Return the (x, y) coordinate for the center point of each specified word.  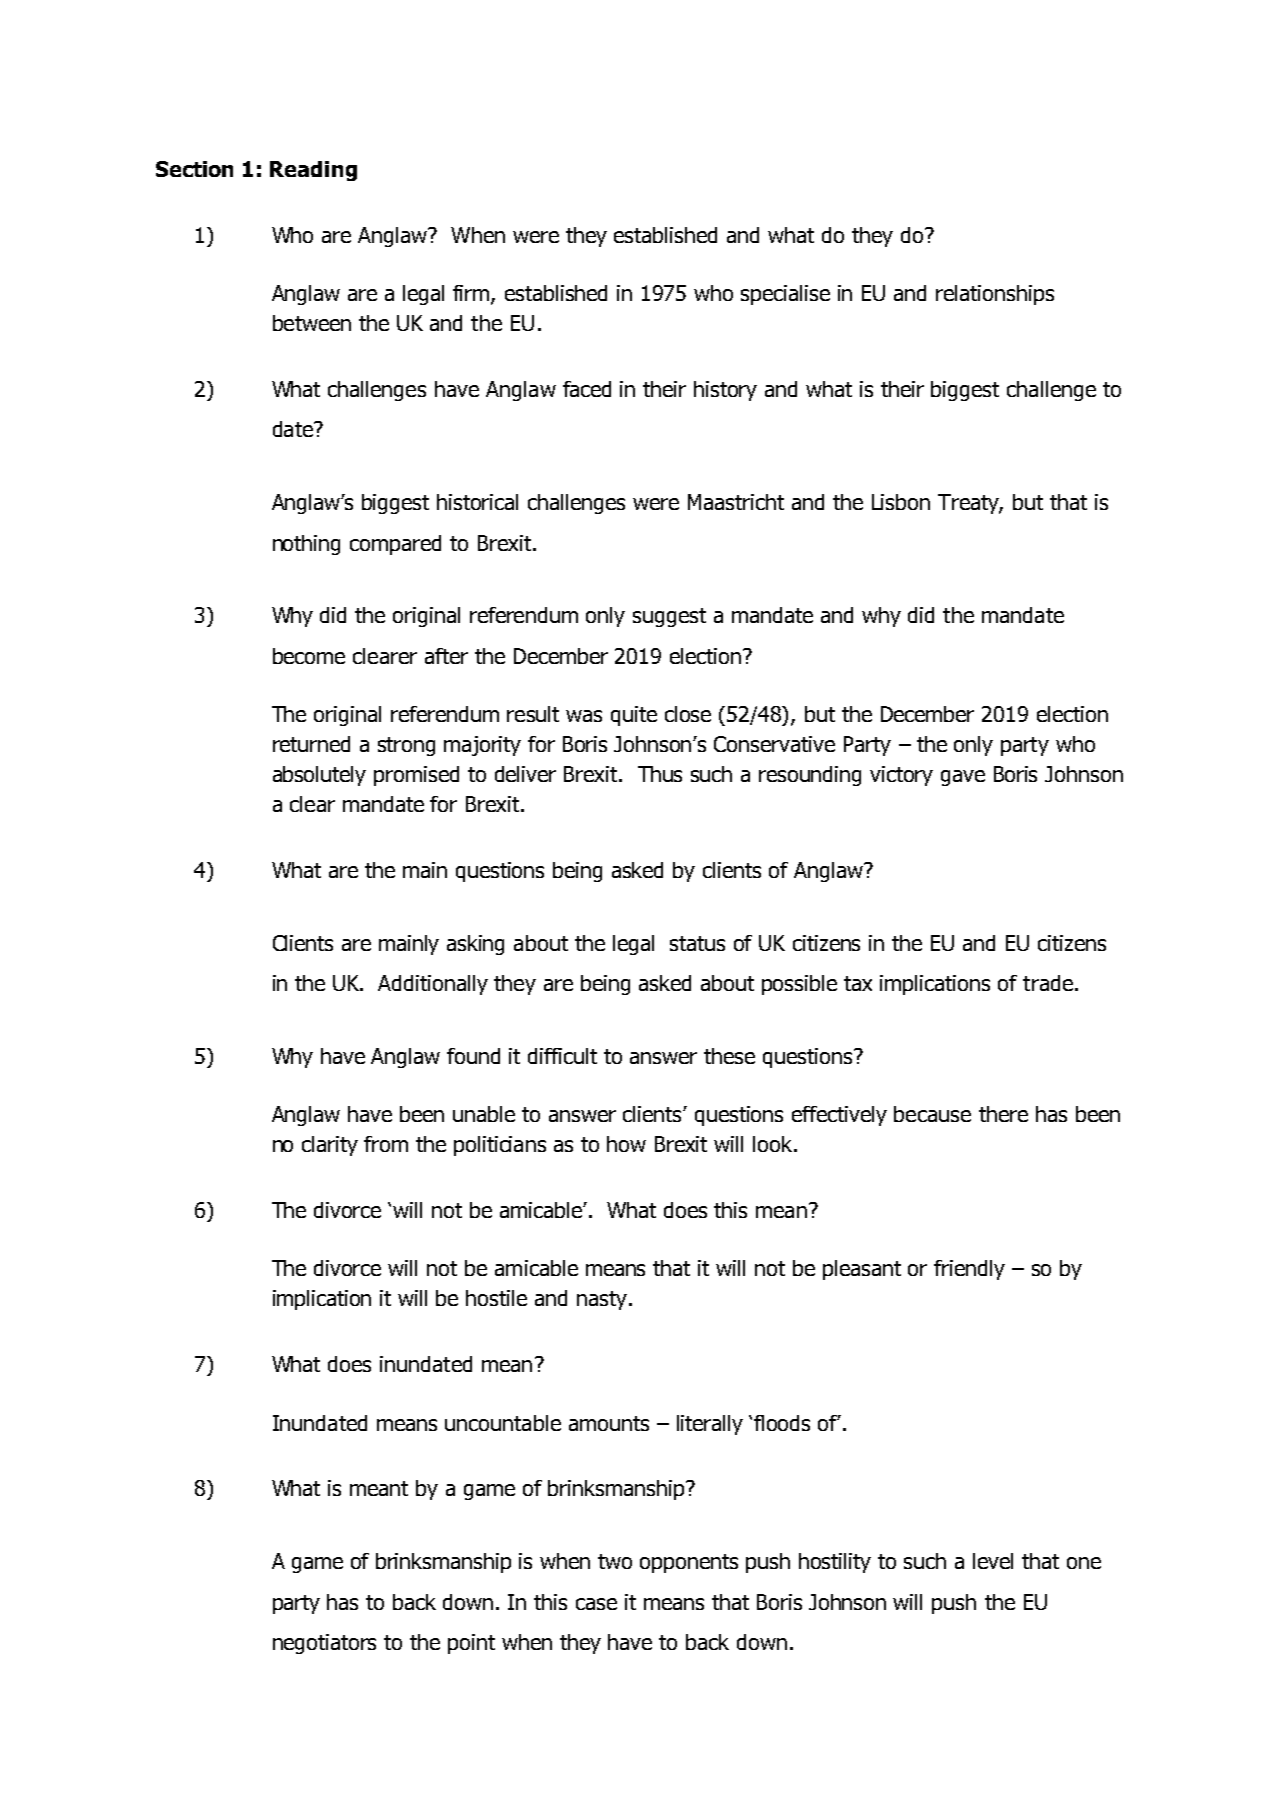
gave (963, 778)
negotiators (324, 1644)
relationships (995, 295)
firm (472, 294)
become (309, 656)
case (596, 1604)
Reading (313, 171)
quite (634, 716)
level (993, 1561)
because (932, 1114)
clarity (330, 1146)
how (626, 1144)
